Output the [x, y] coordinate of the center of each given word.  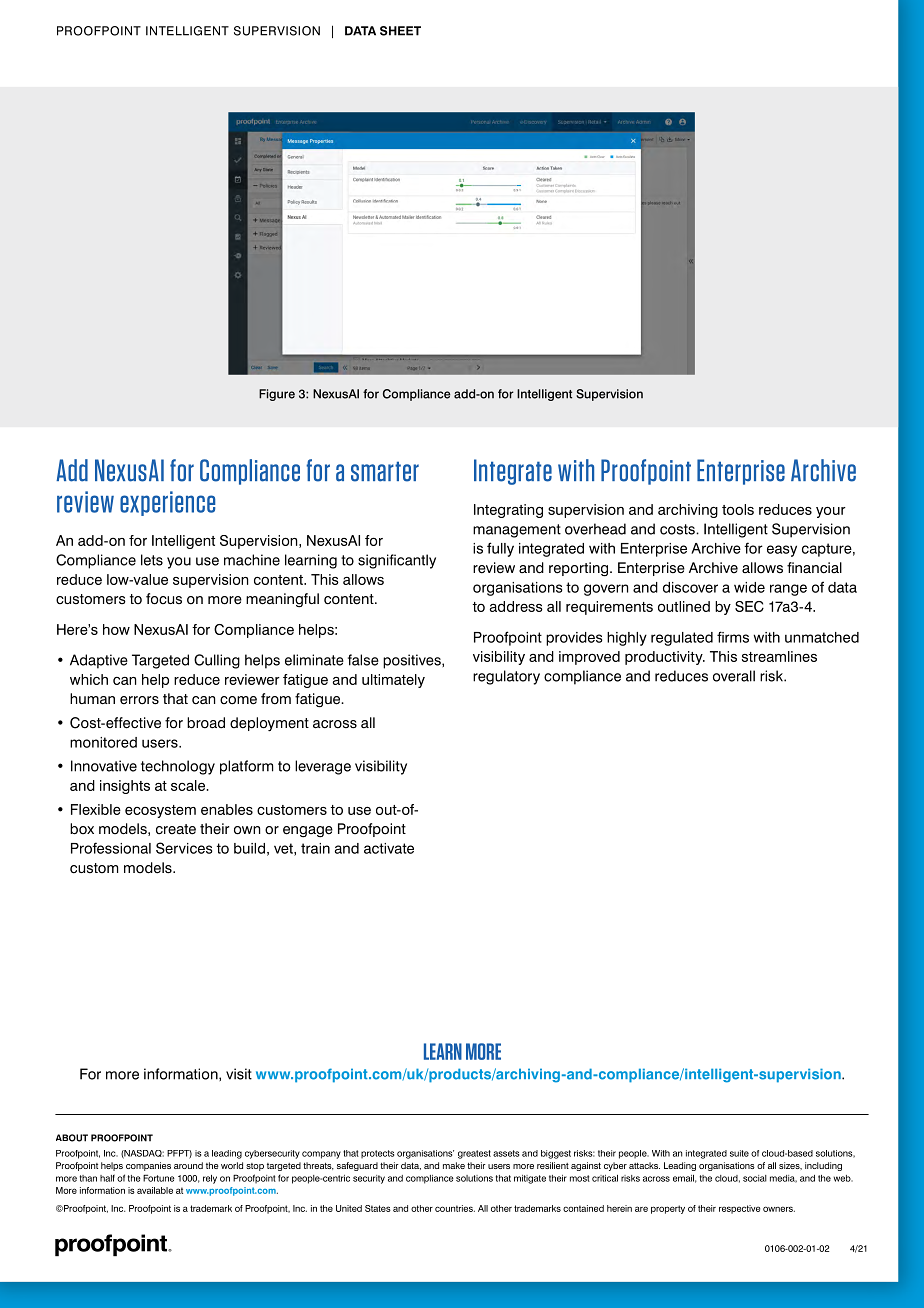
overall [734, 676]
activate [389, 848]
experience [167, 503]
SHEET [400, 31]
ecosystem [160, 811]
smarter [385, 471]
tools [738, 509]
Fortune [159, 1178]
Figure [277, 395]
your [831, 512]
